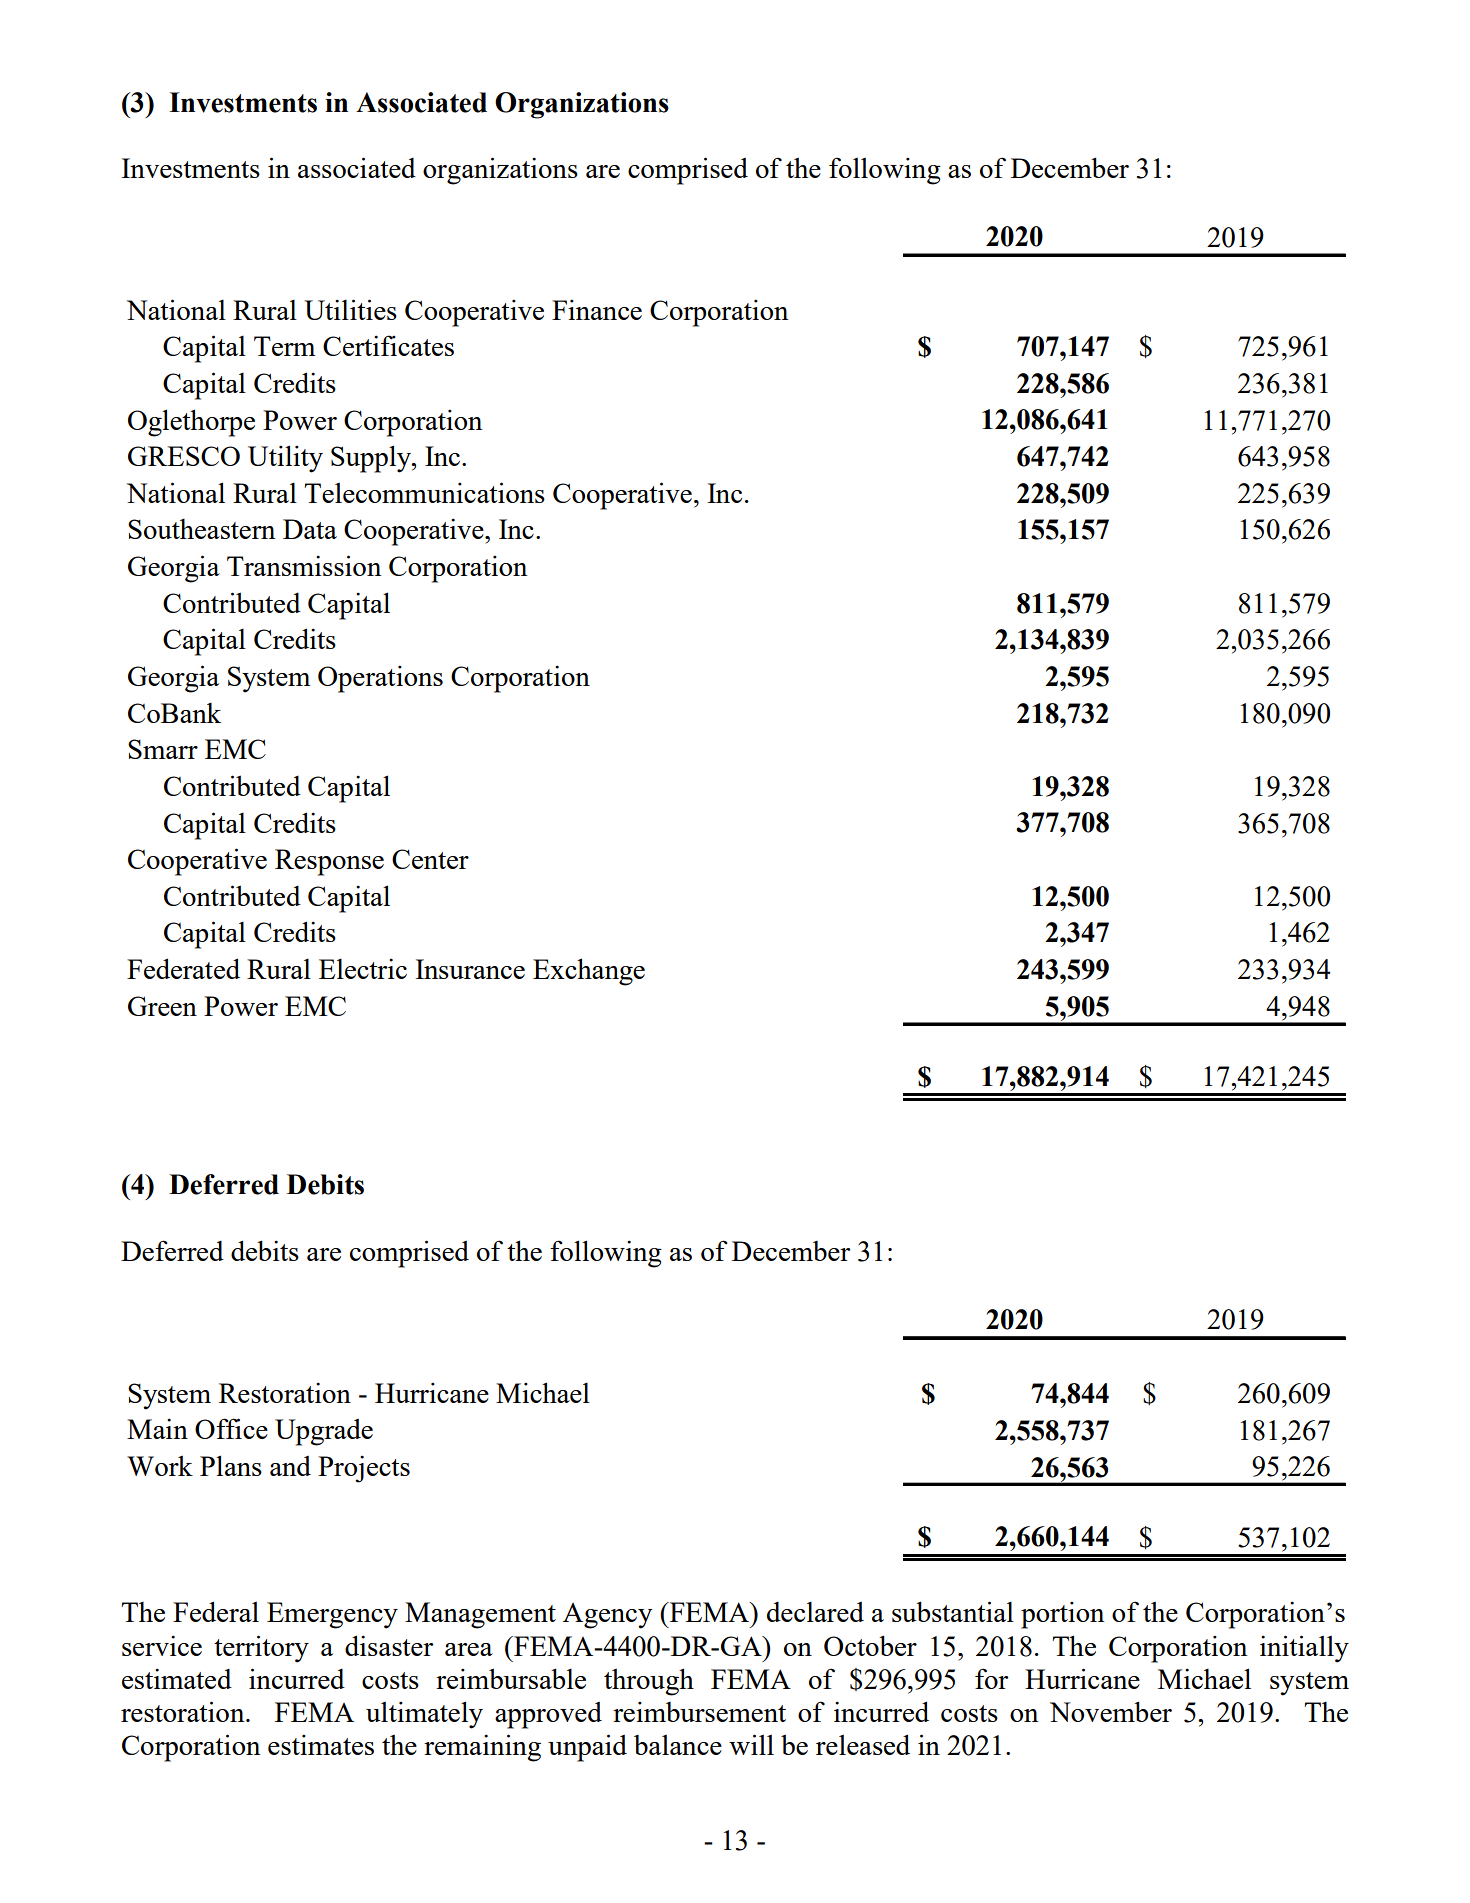 Image resolution: width=1470 pixels, height=1903 pixels. What do you see at coordinates (321, 1745) in the screenshot?
I see `estimates` at bounding box center [321, 1745].
